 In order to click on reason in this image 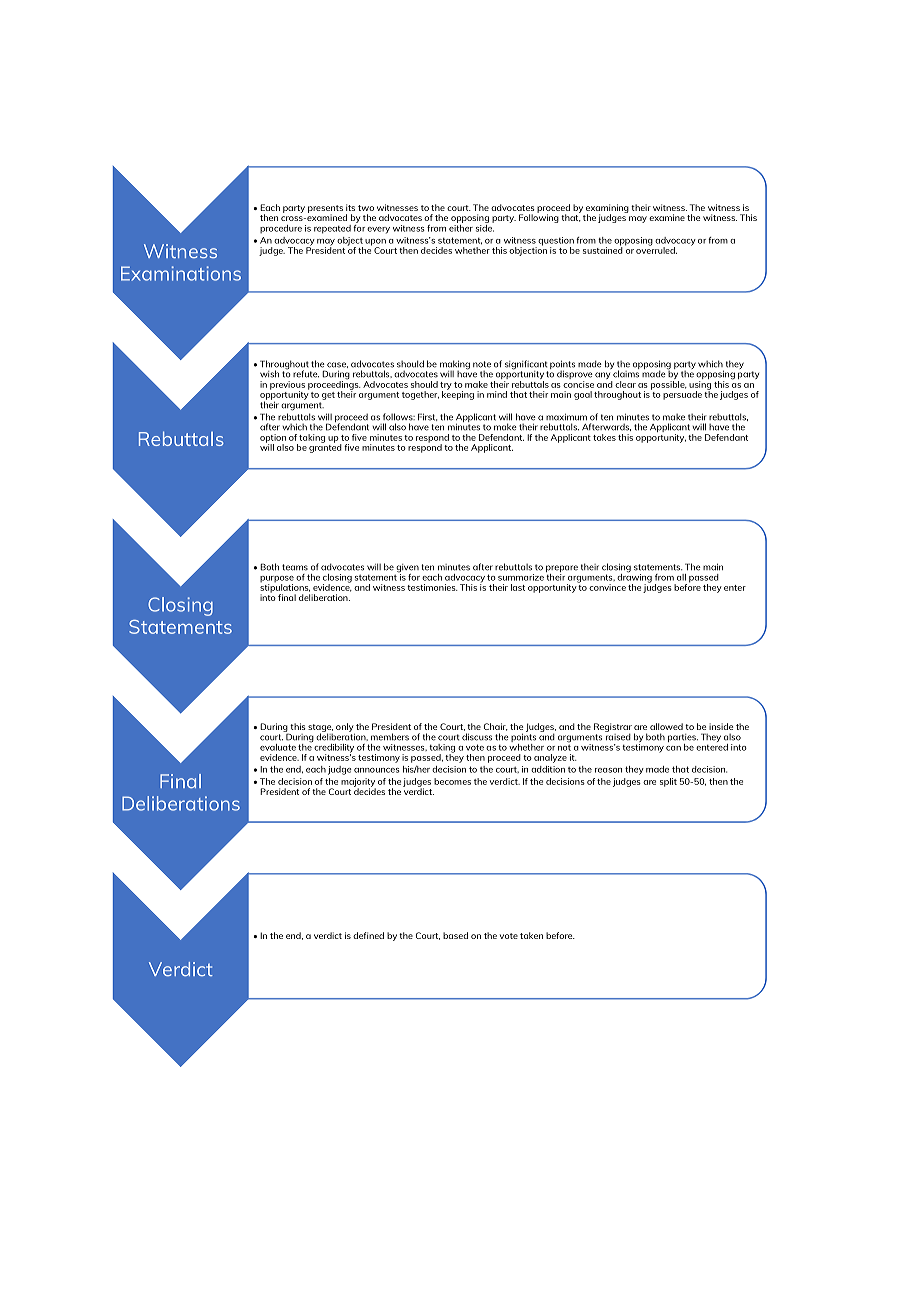, I will do `click(608, 770)`.
